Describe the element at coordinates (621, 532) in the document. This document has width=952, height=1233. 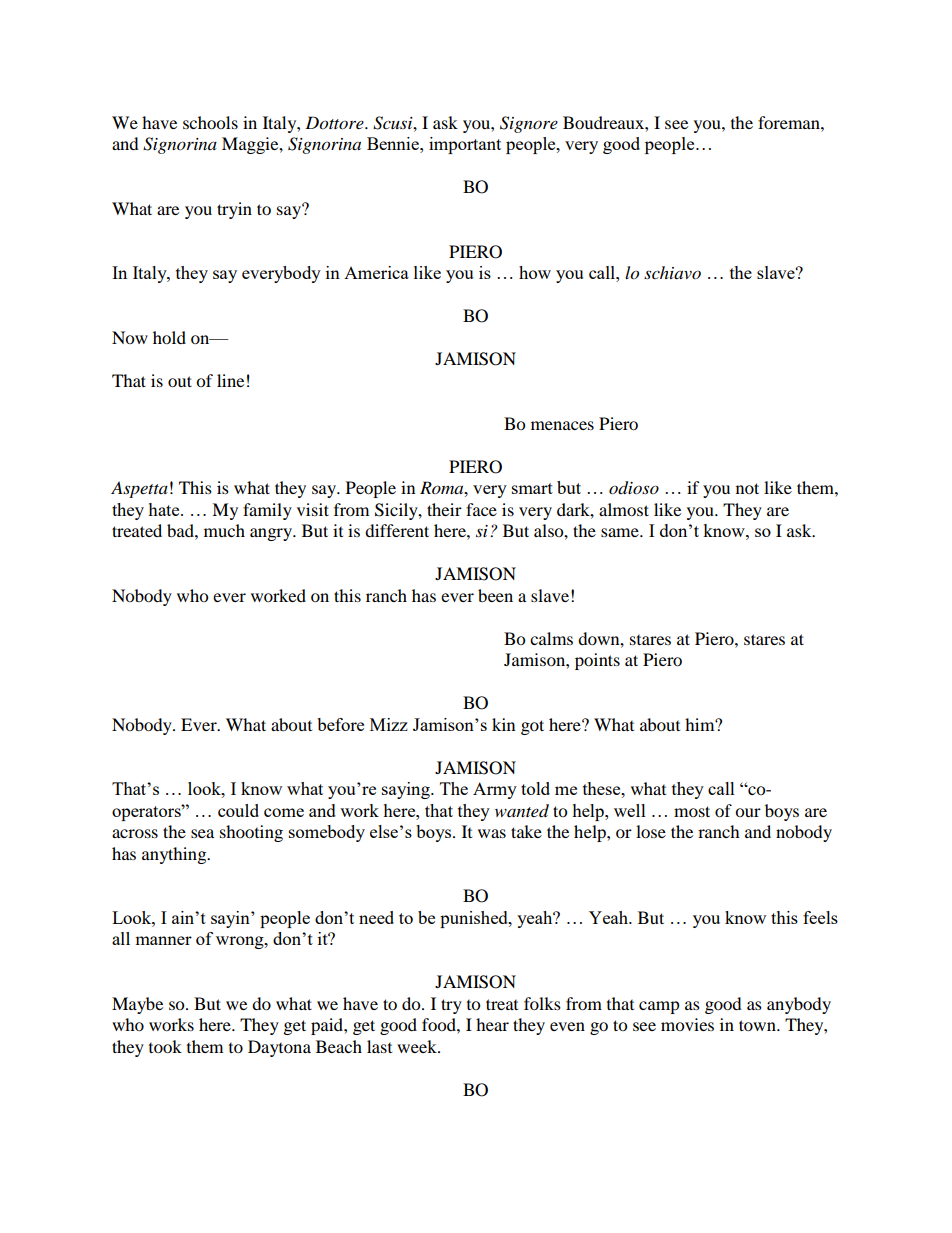
I see `same` at that location.
